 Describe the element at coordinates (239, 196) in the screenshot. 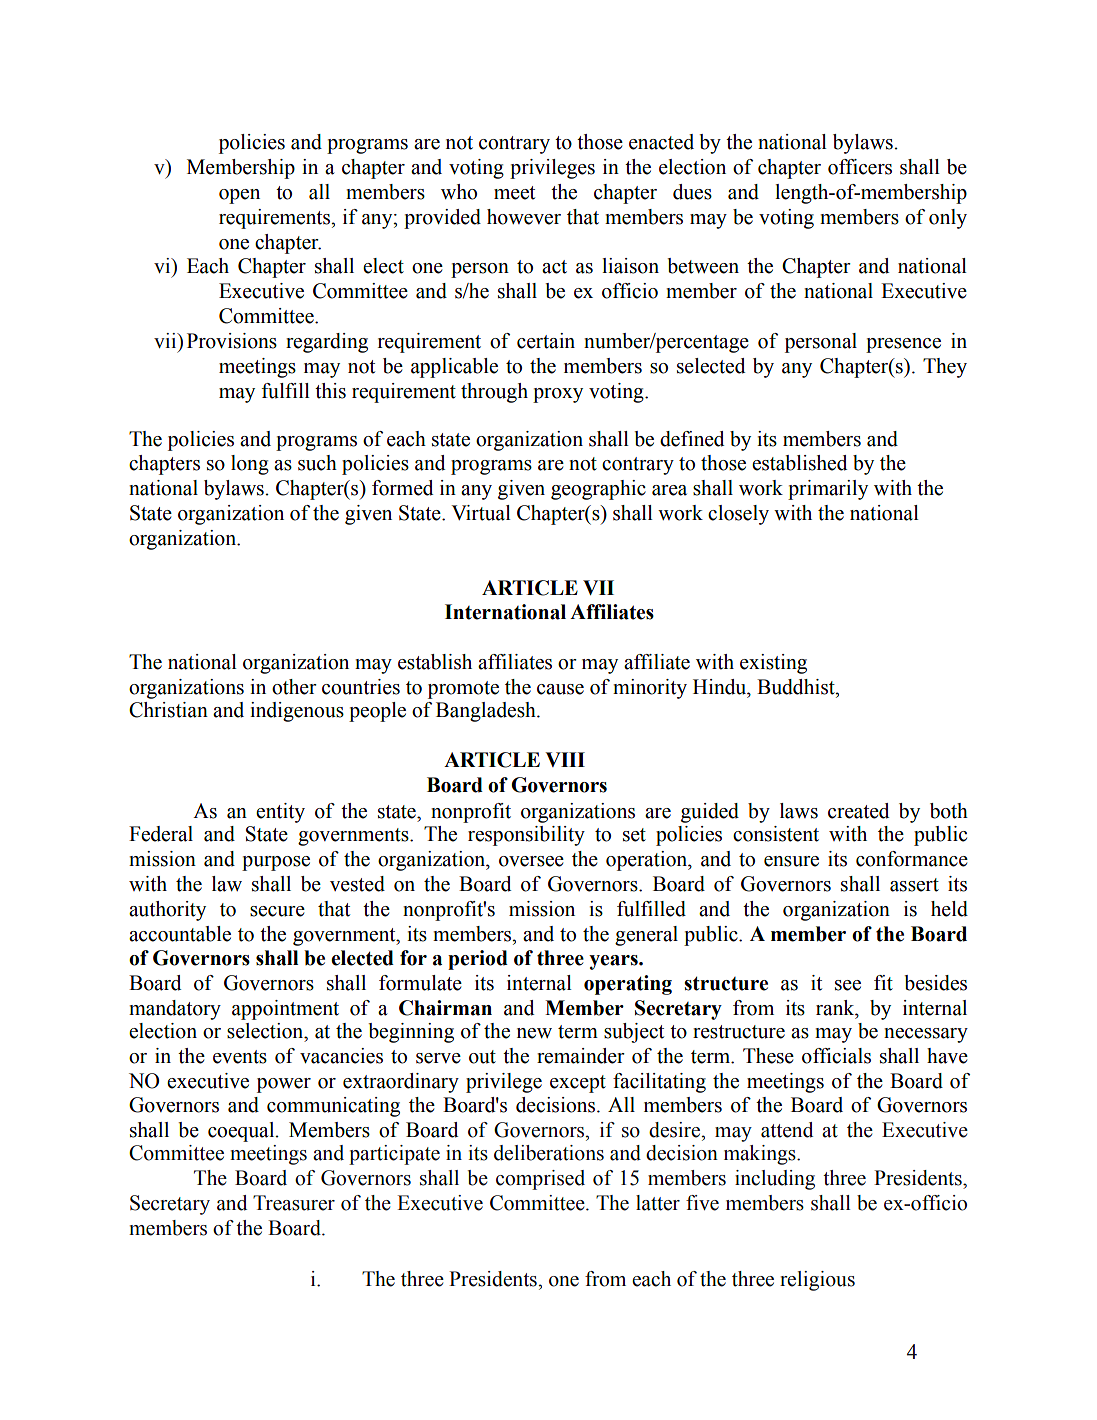

I see `open` at that location.
